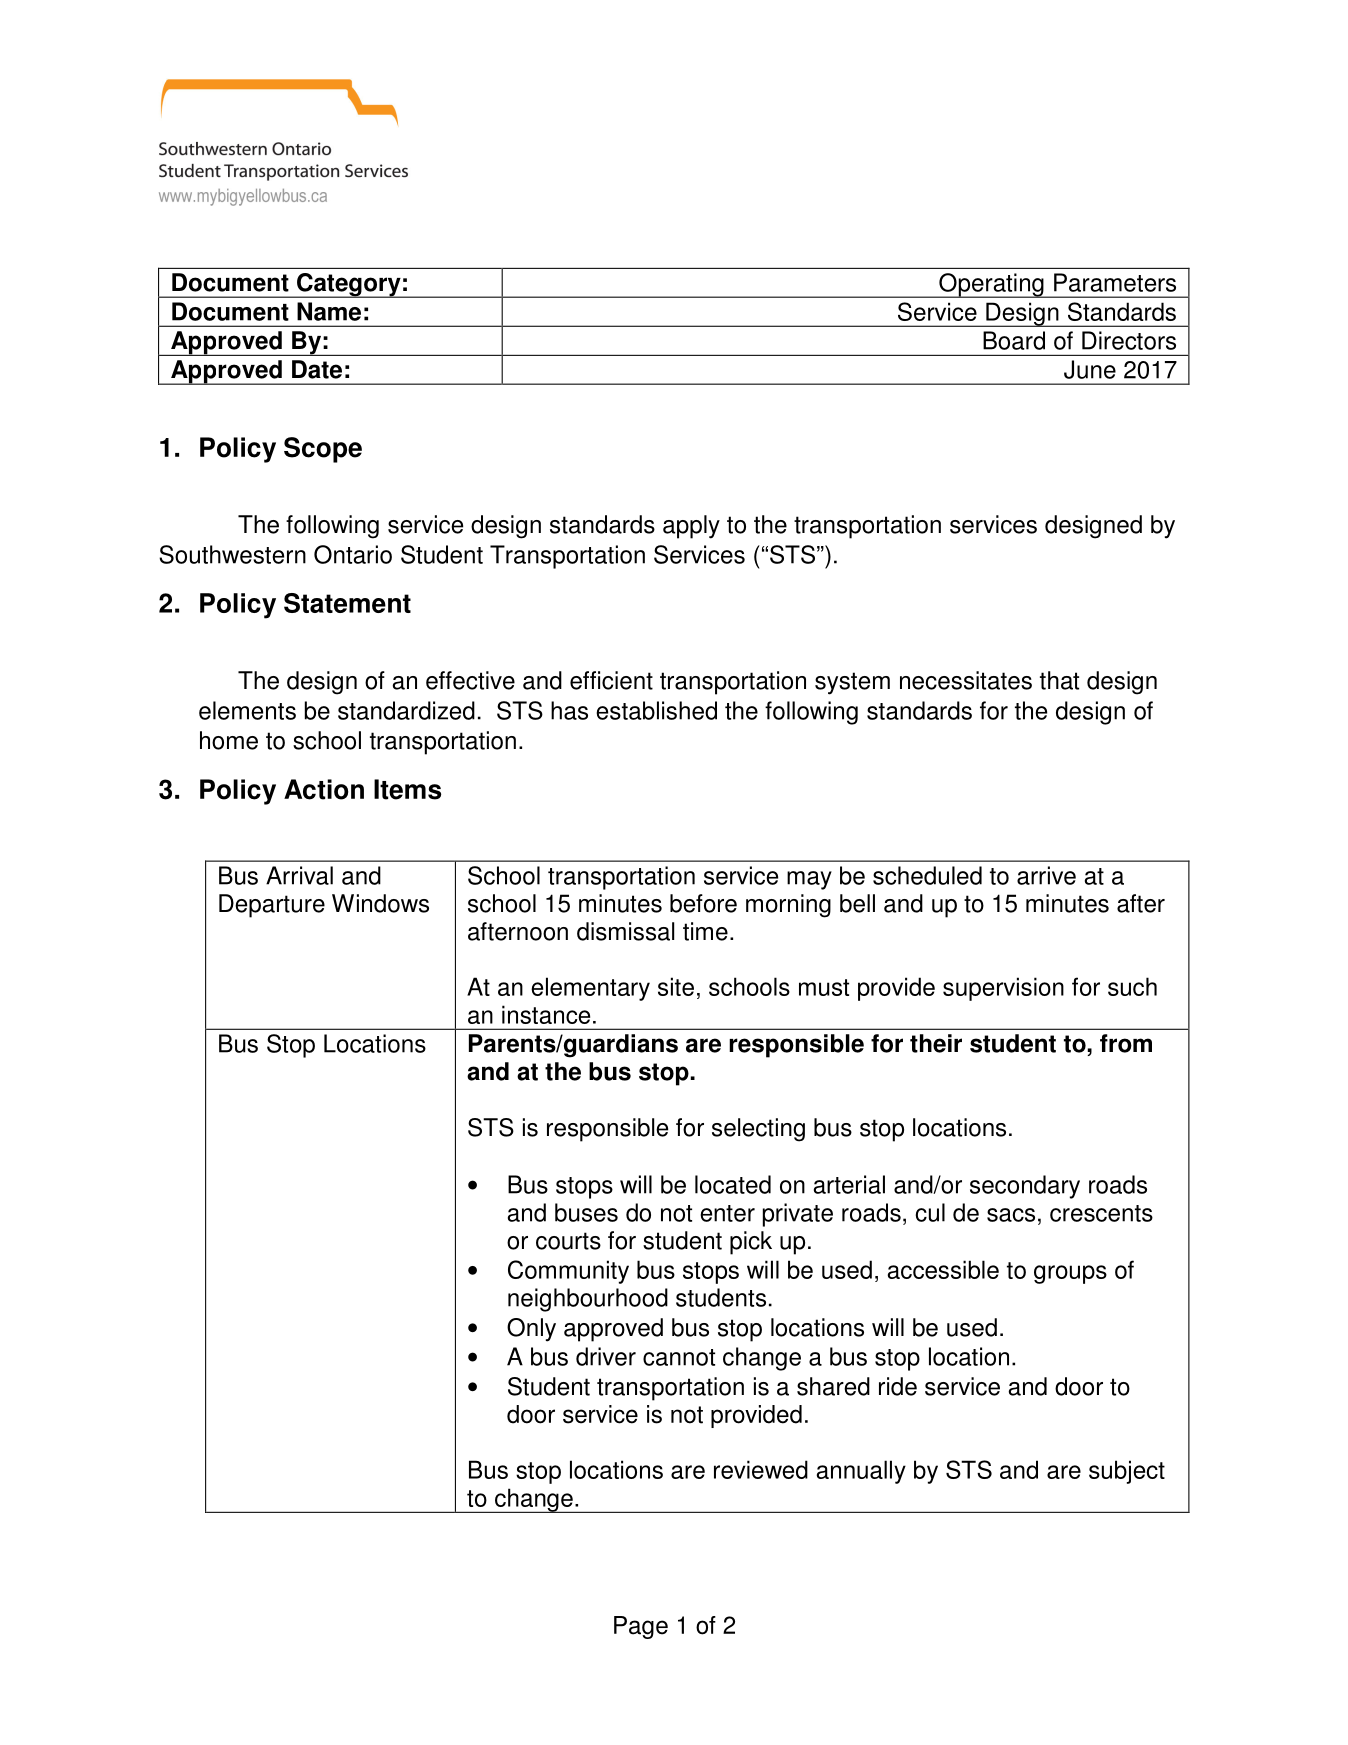 The image size is (1348, 1745). What do you see at coordinates (329, 311) in the screenshot?
I see `Name` at bounding box center [329, 311].
